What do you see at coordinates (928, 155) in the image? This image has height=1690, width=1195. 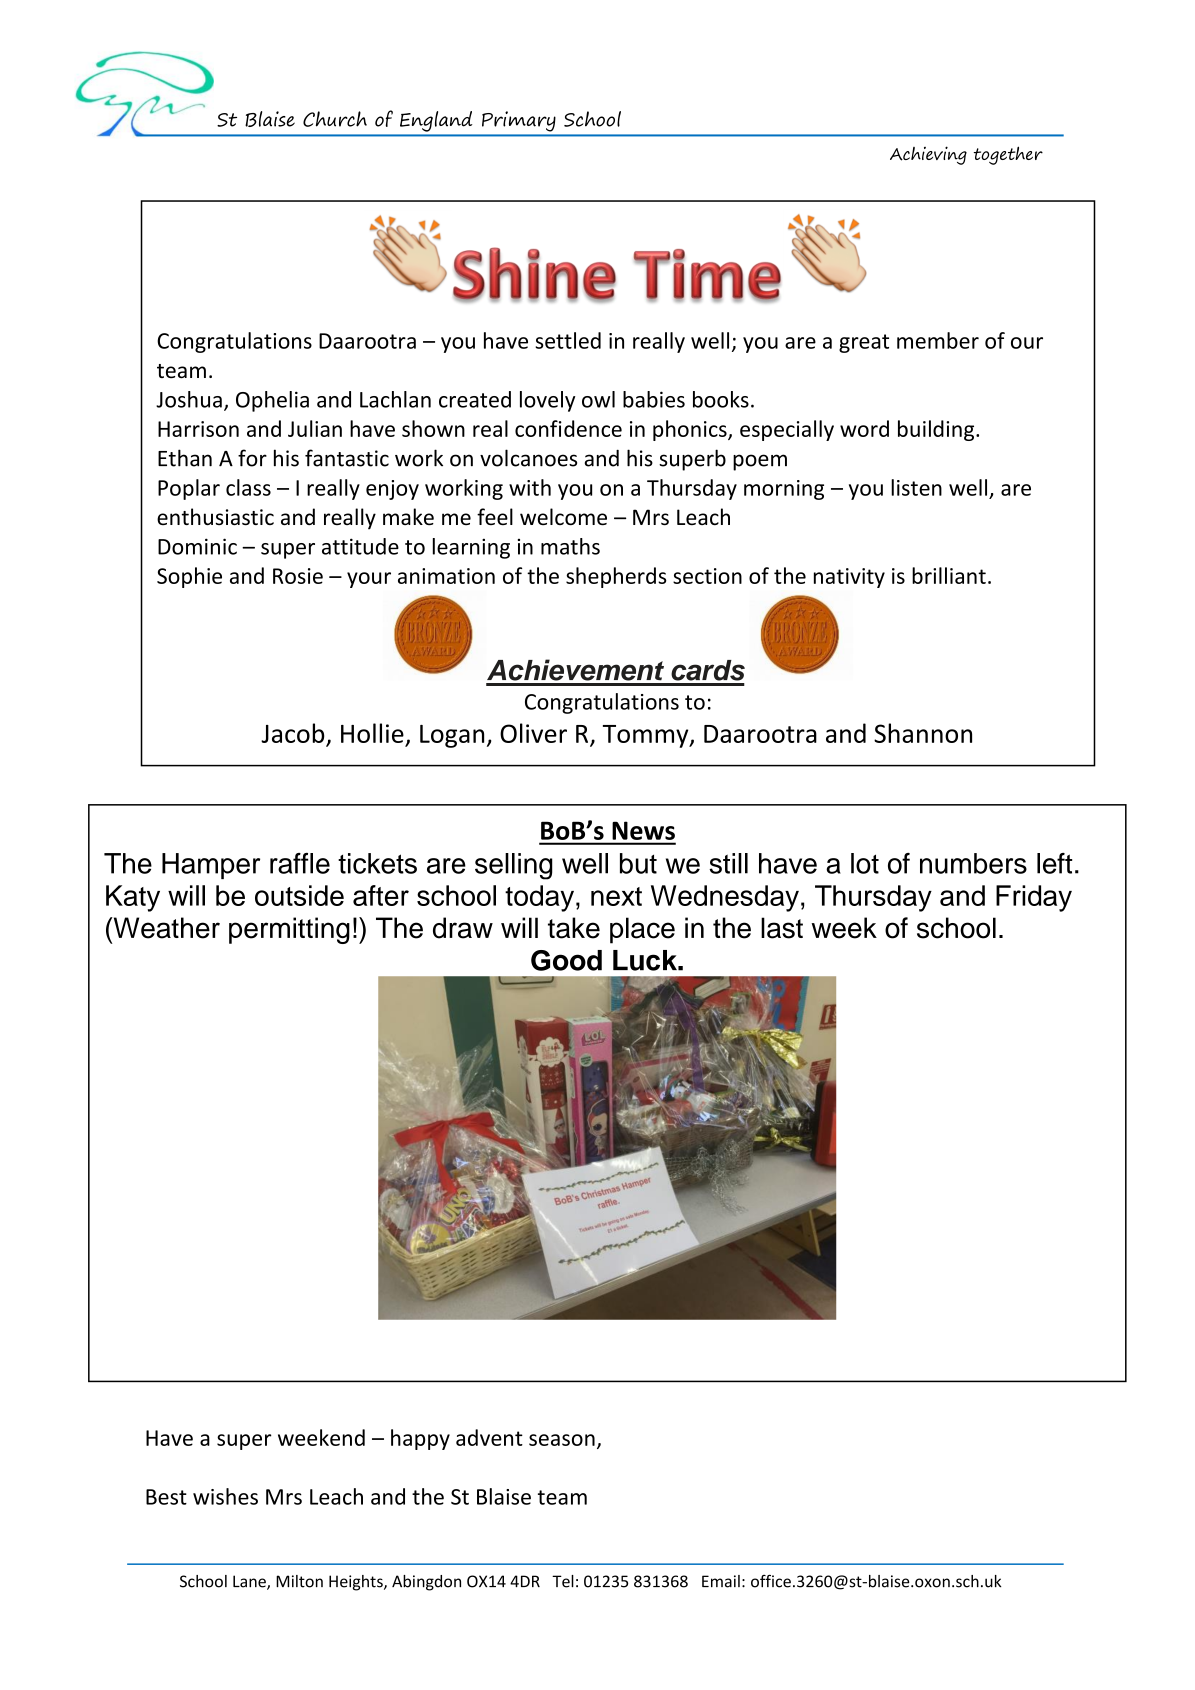 I see `Achieving` at bounding box center [928, 155].
